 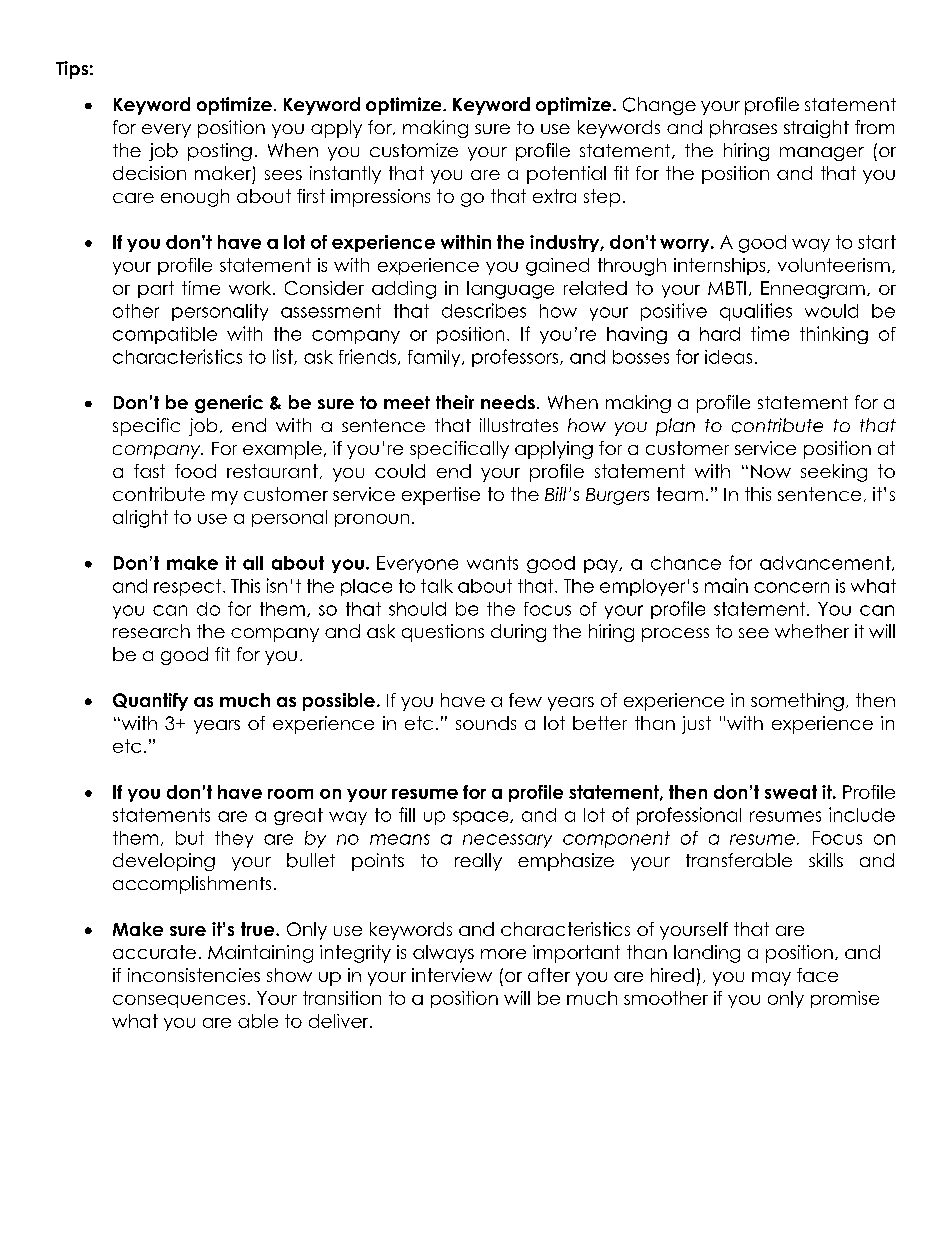 What do you see at coordinates (771, 471) in the screenshot?
I see `Now` at bounding box center [771, 471].
